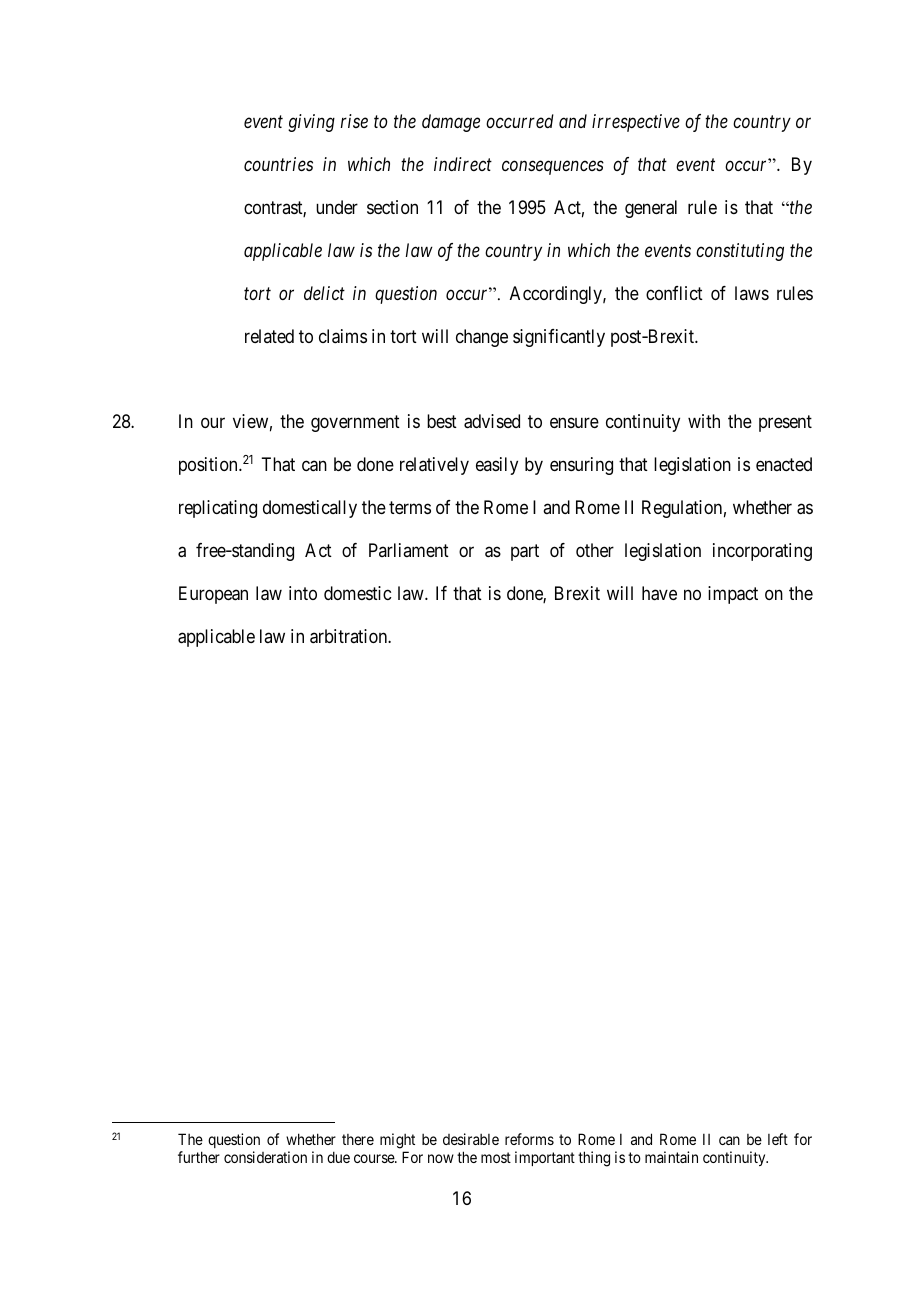 The height and width of the image is (1308, 924). Describe the element at coordinates (471, 1139) in the image. I see `desirable` at that location.
